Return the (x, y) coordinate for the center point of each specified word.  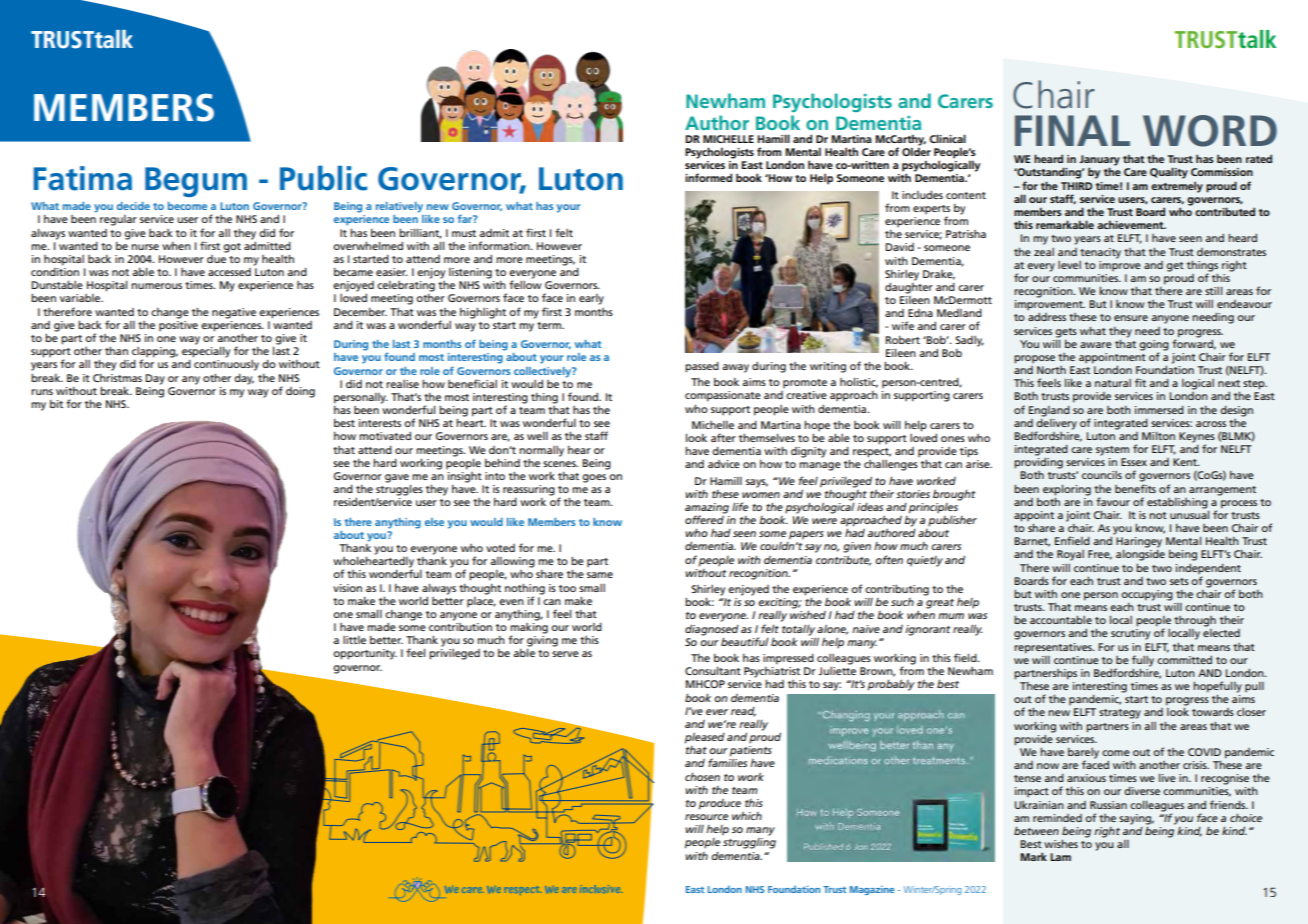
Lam (1060, 857)
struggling (749, 843)
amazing (707, 509)
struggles (399, 489)
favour (1113, 501)
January (1099, 161)
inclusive (601, 889)
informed (708, 177)
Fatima (83, 178)
